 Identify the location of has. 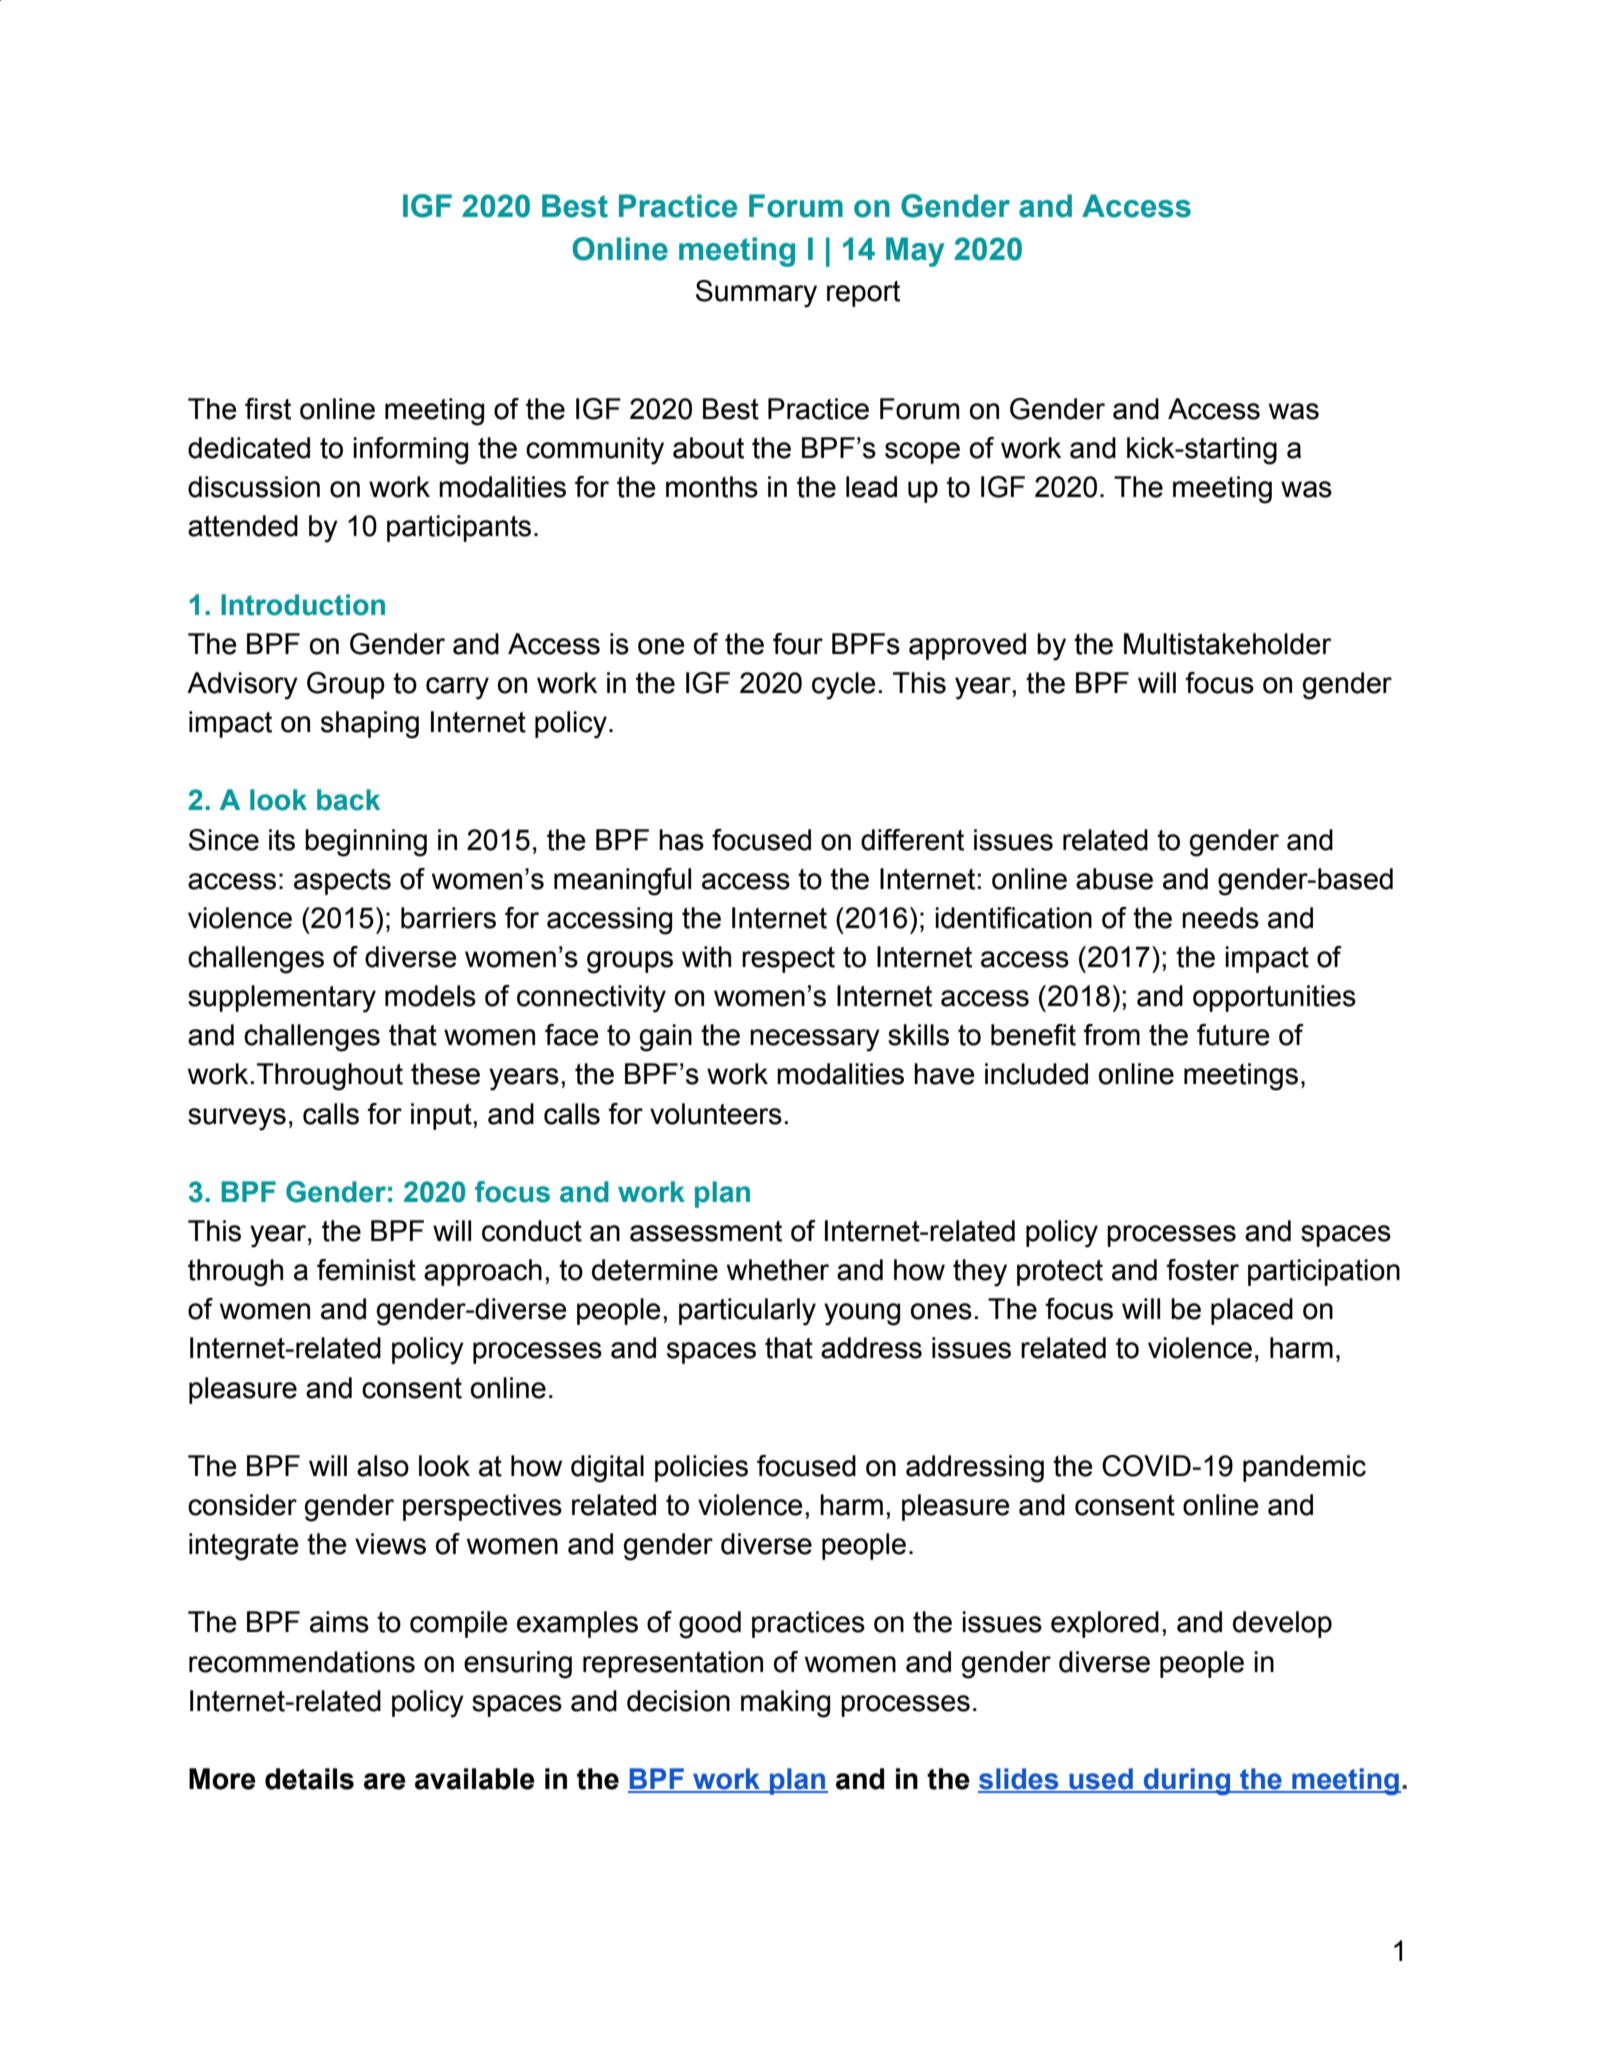
(681, 840).
